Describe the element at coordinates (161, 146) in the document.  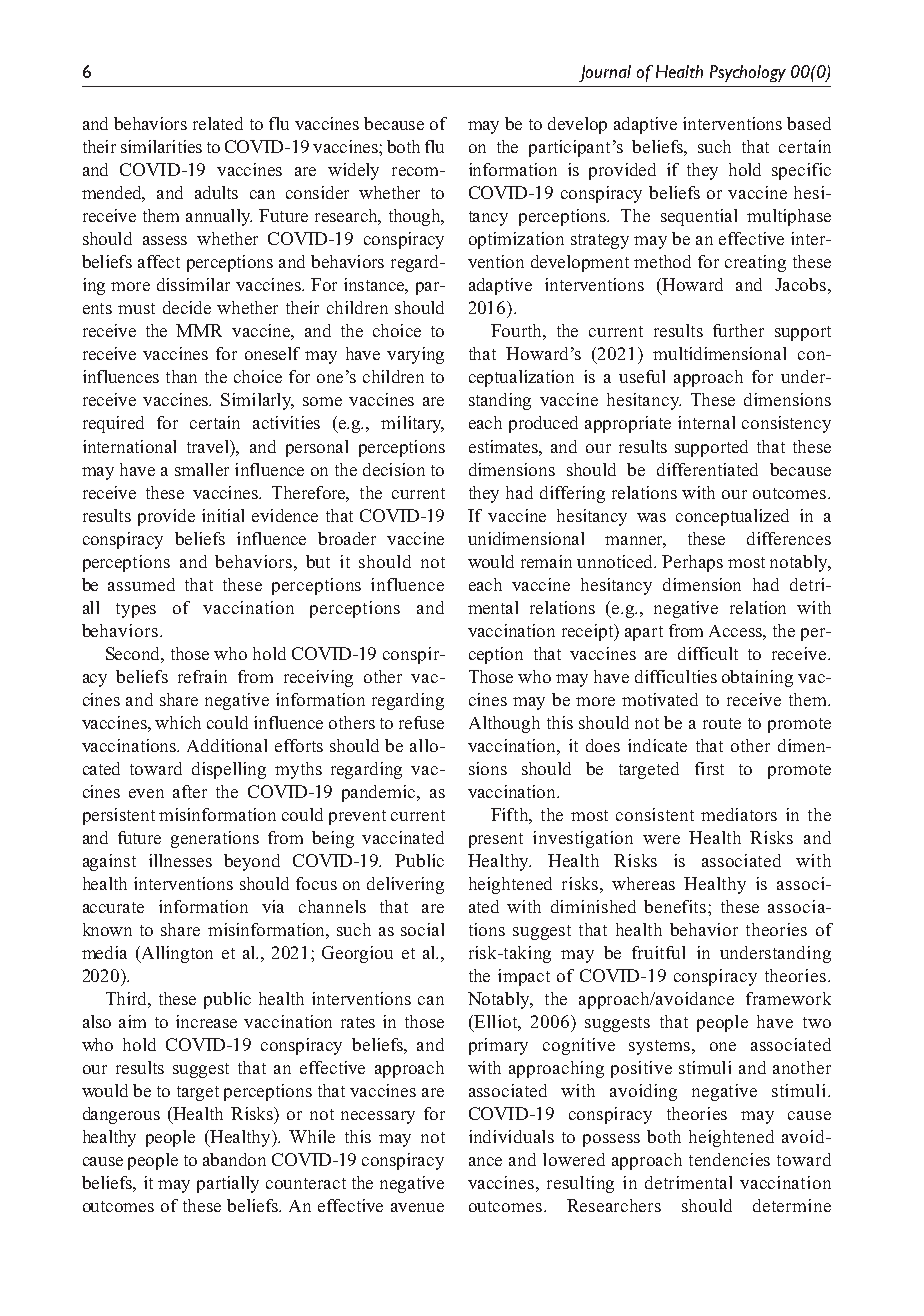
I see `similarities` at that location.
